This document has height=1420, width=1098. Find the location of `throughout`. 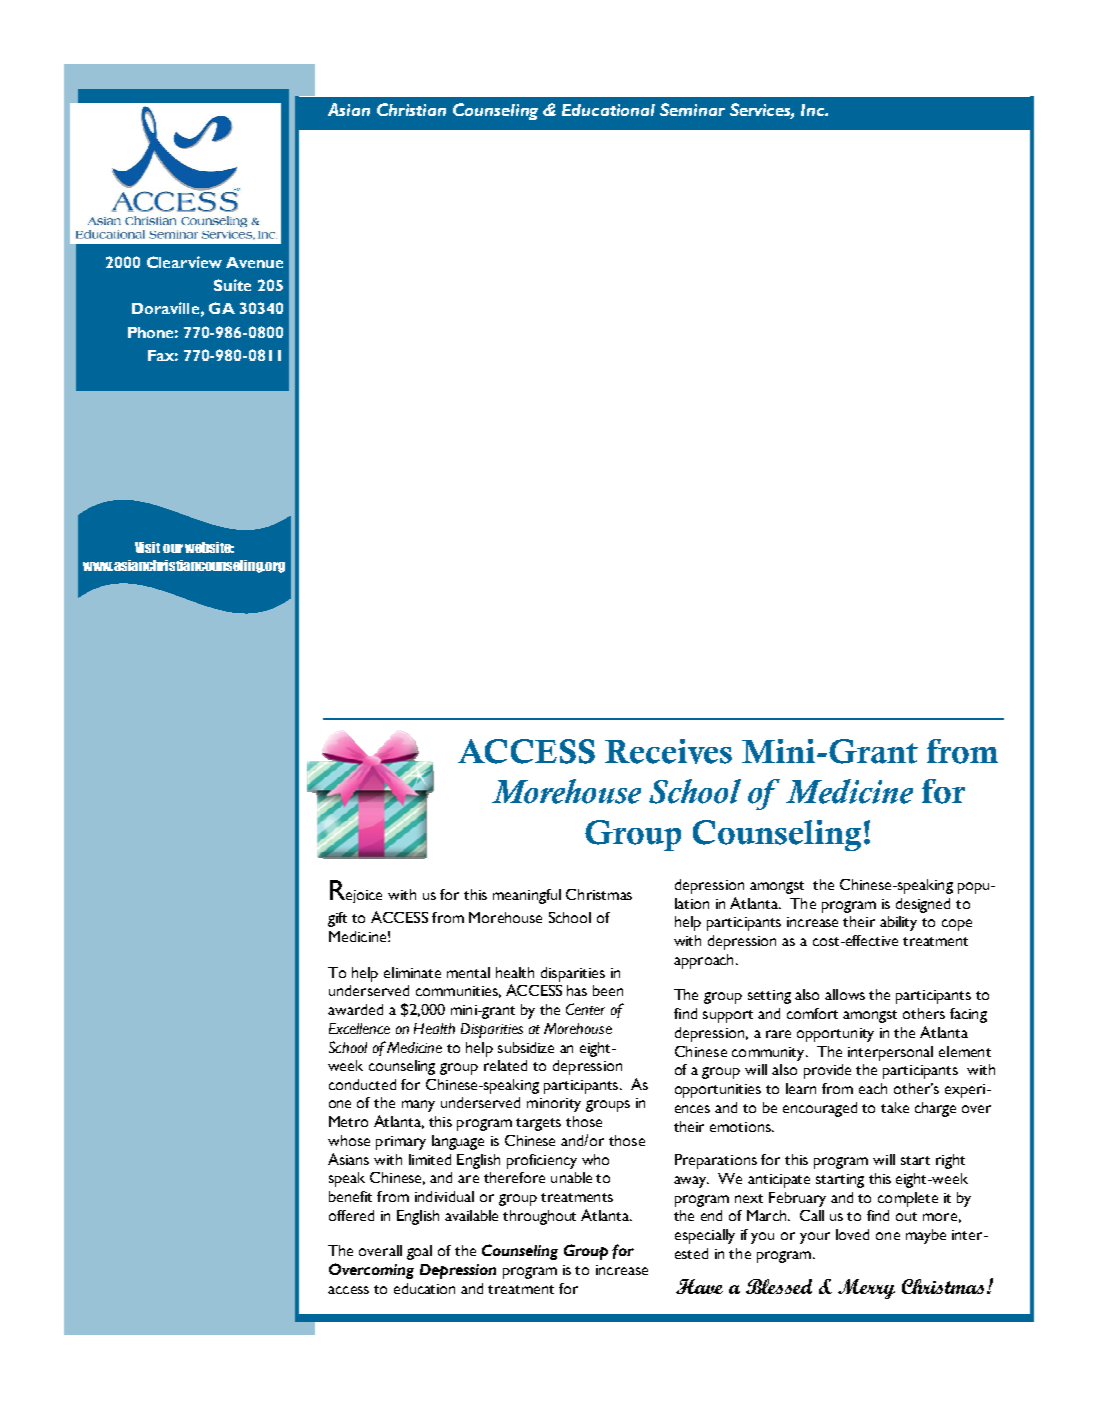

throughout is located at coordinates (539, 1217).
